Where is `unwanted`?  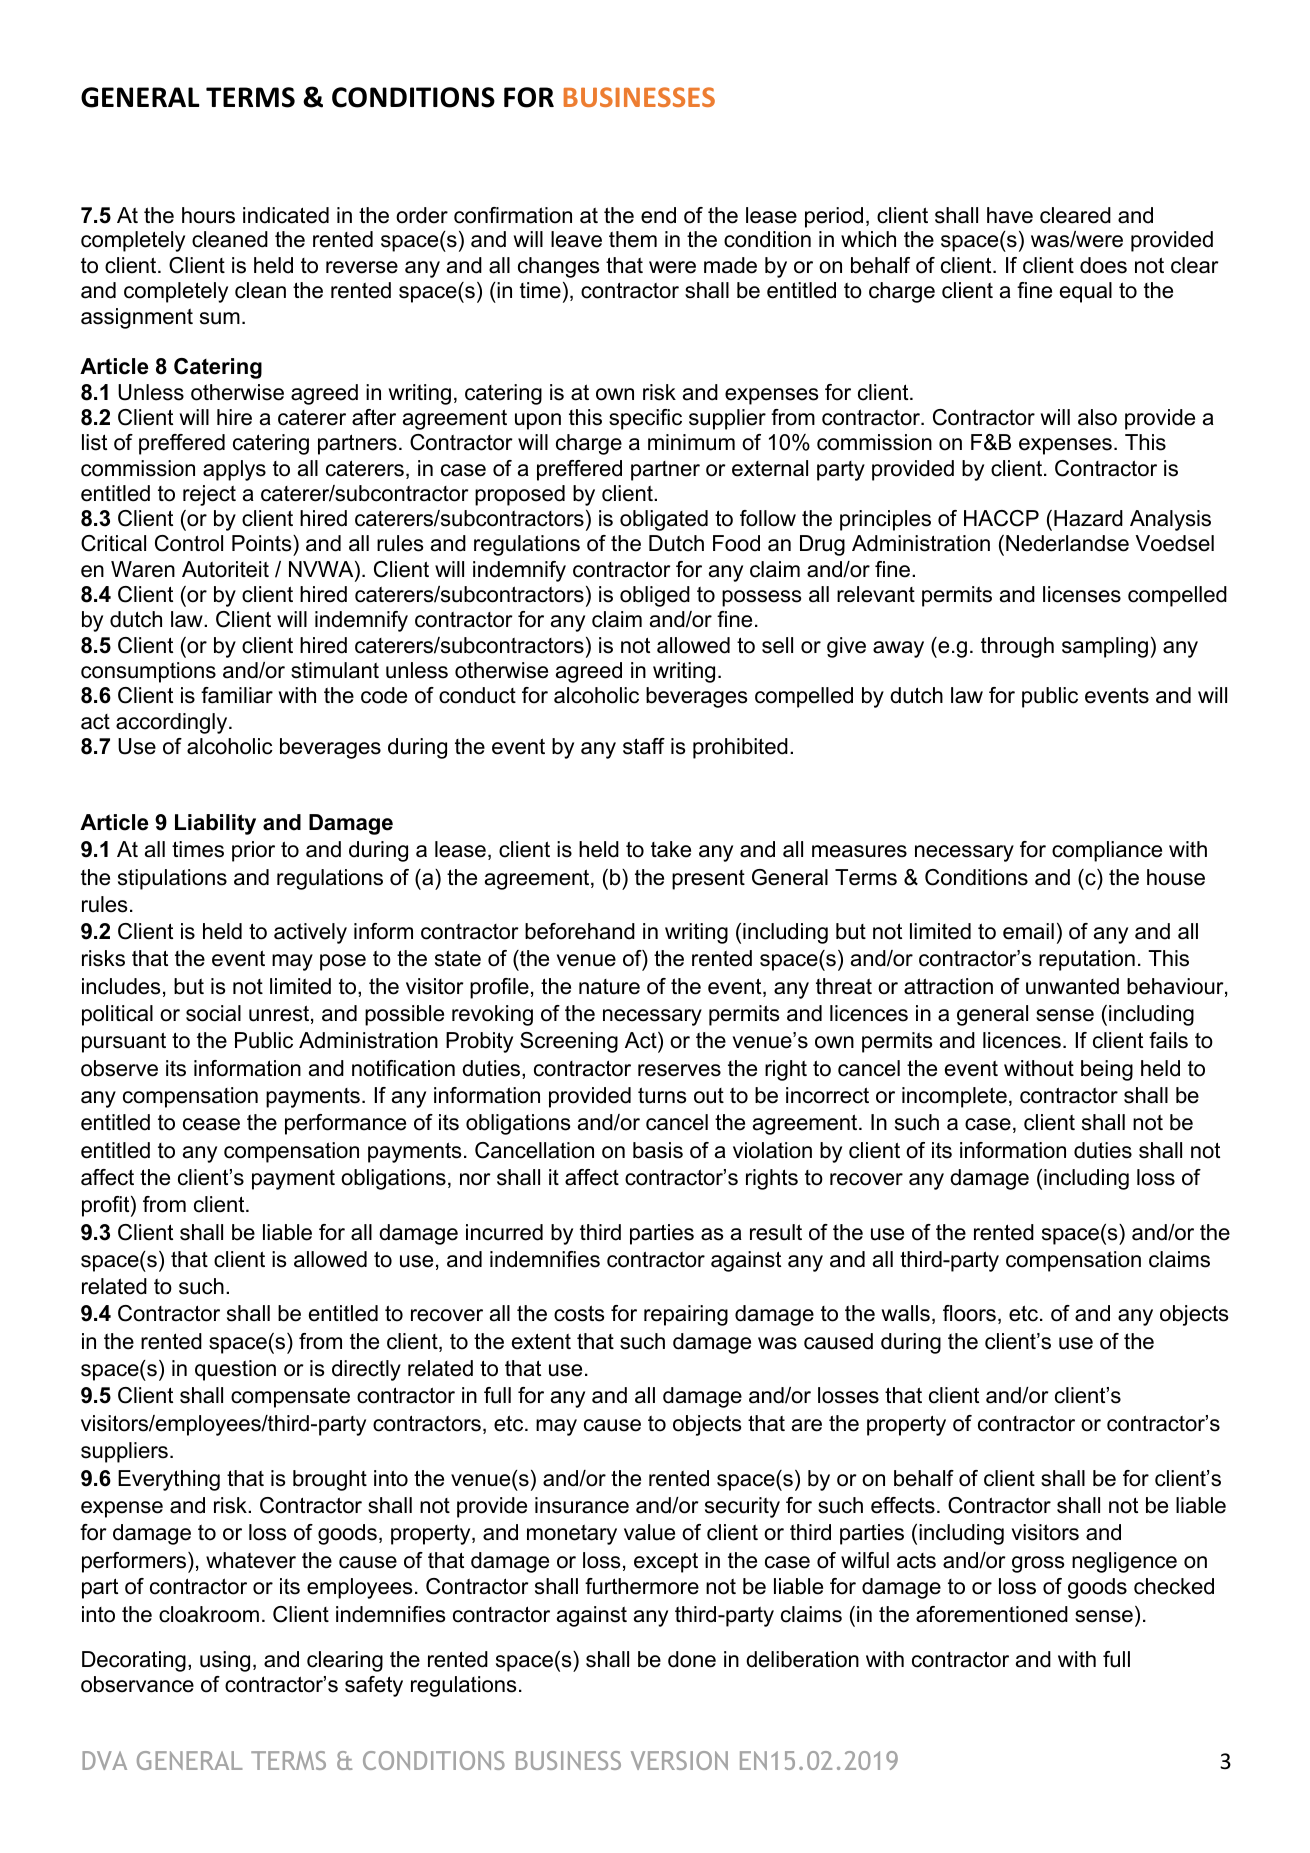 unwanted is located at coordinates (1072, 986).
